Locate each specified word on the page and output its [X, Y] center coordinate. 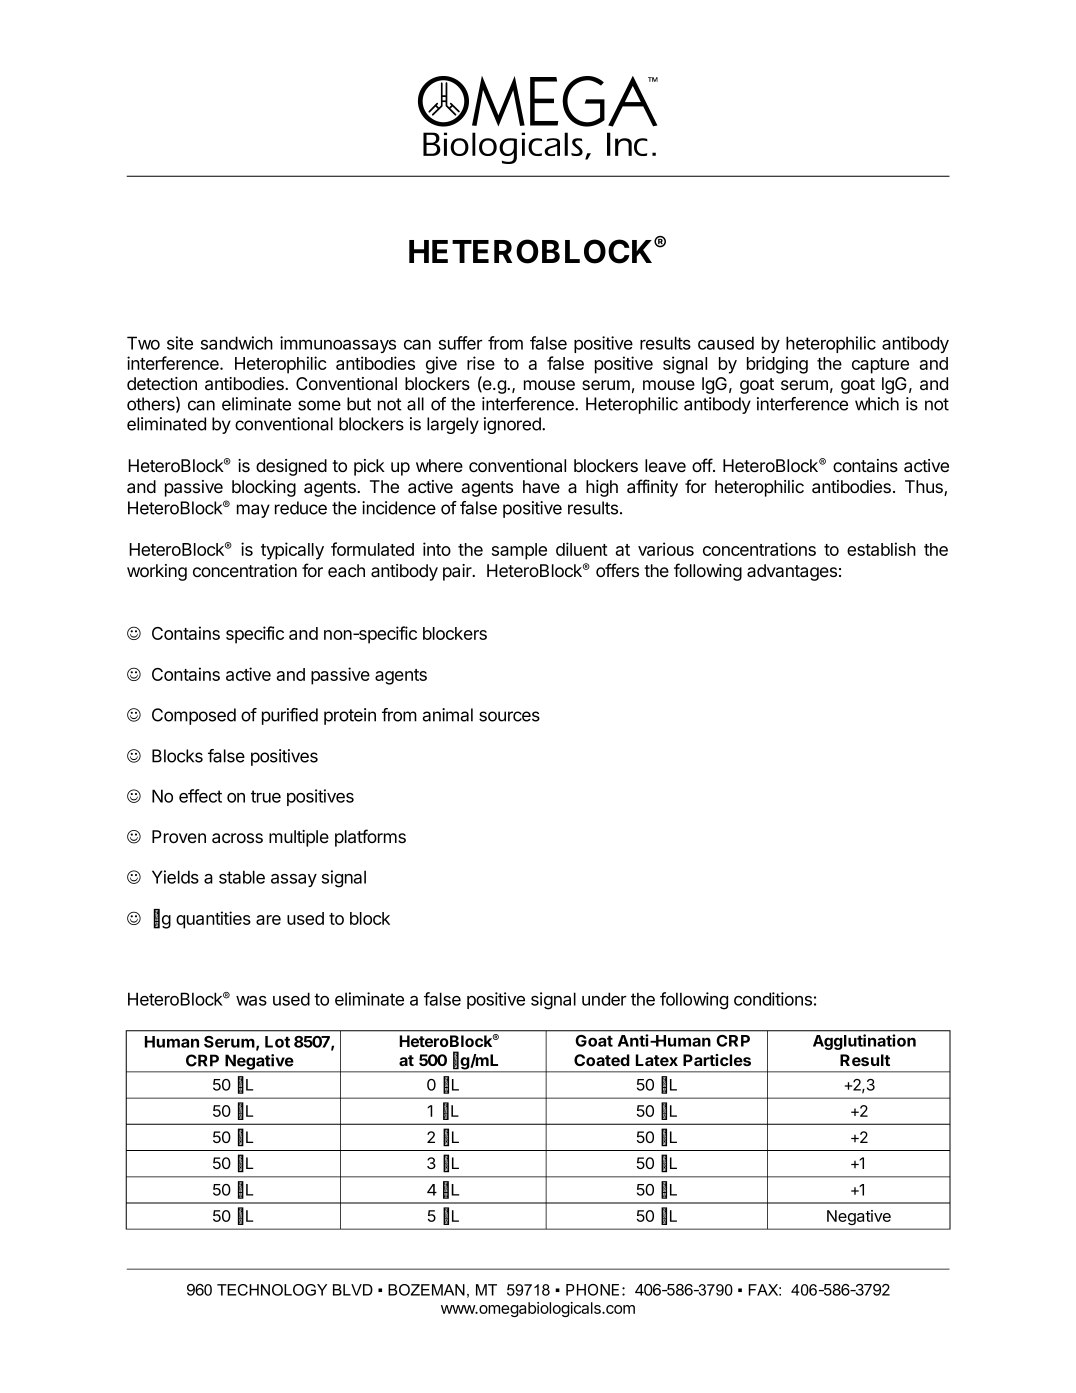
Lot [277, 1042]
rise [481, 363]
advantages [792, 572]
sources [509, 716]
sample [519, 551]
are [268, 920]
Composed [194, 716]
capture [880, 366]
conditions [773, 999]
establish [881, 549]
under [604, 999]
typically [292, 551]
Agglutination [864, 1042]
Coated [602, 1060]
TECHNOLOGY [272, 1290]
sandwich [237, 343]
